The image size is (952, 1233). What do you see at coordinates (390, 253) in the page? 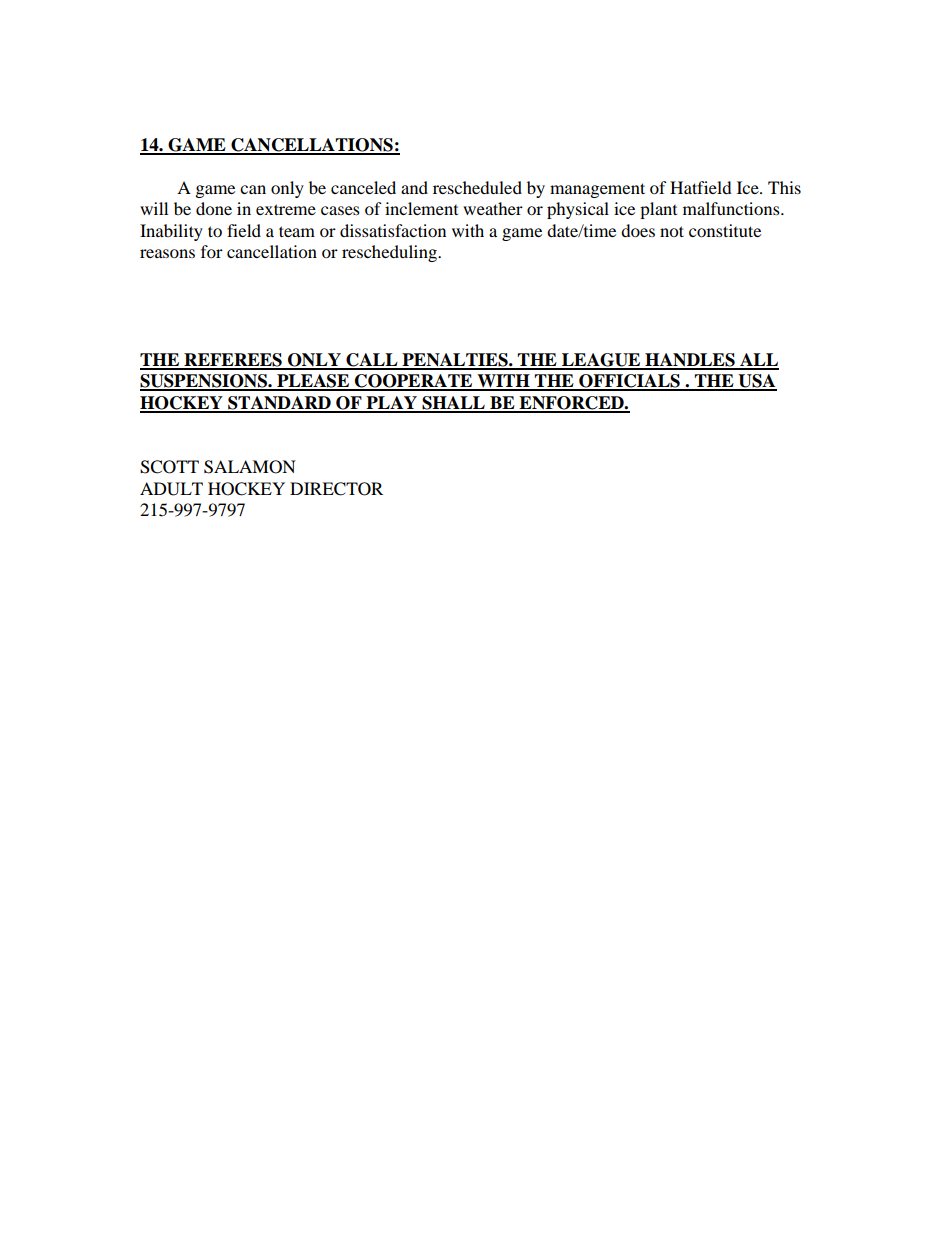
I see `rescheduling` at bounding box center [390, 253].
